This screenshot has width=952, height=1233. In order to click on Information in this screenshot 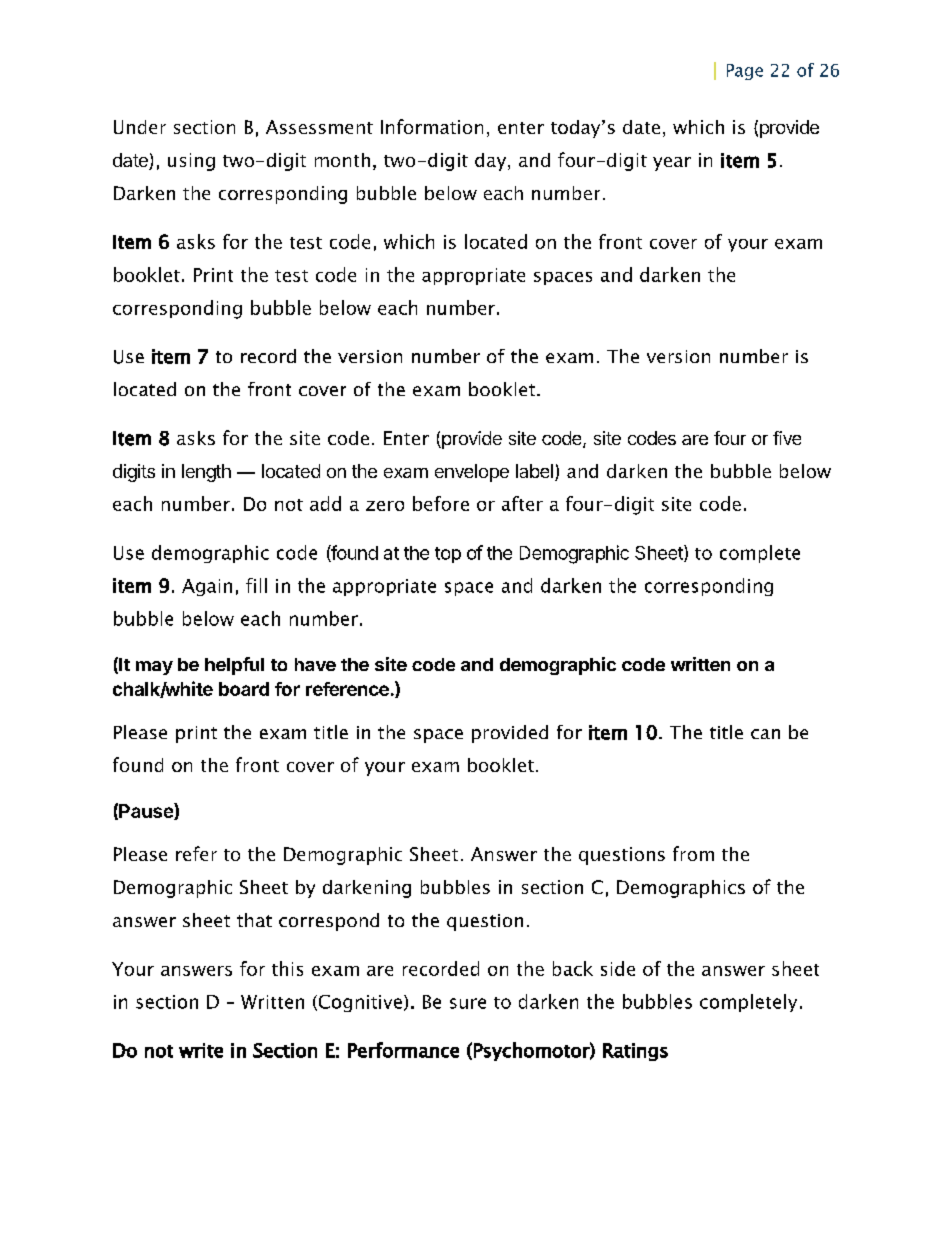, I will do `click(432, 126)`.
